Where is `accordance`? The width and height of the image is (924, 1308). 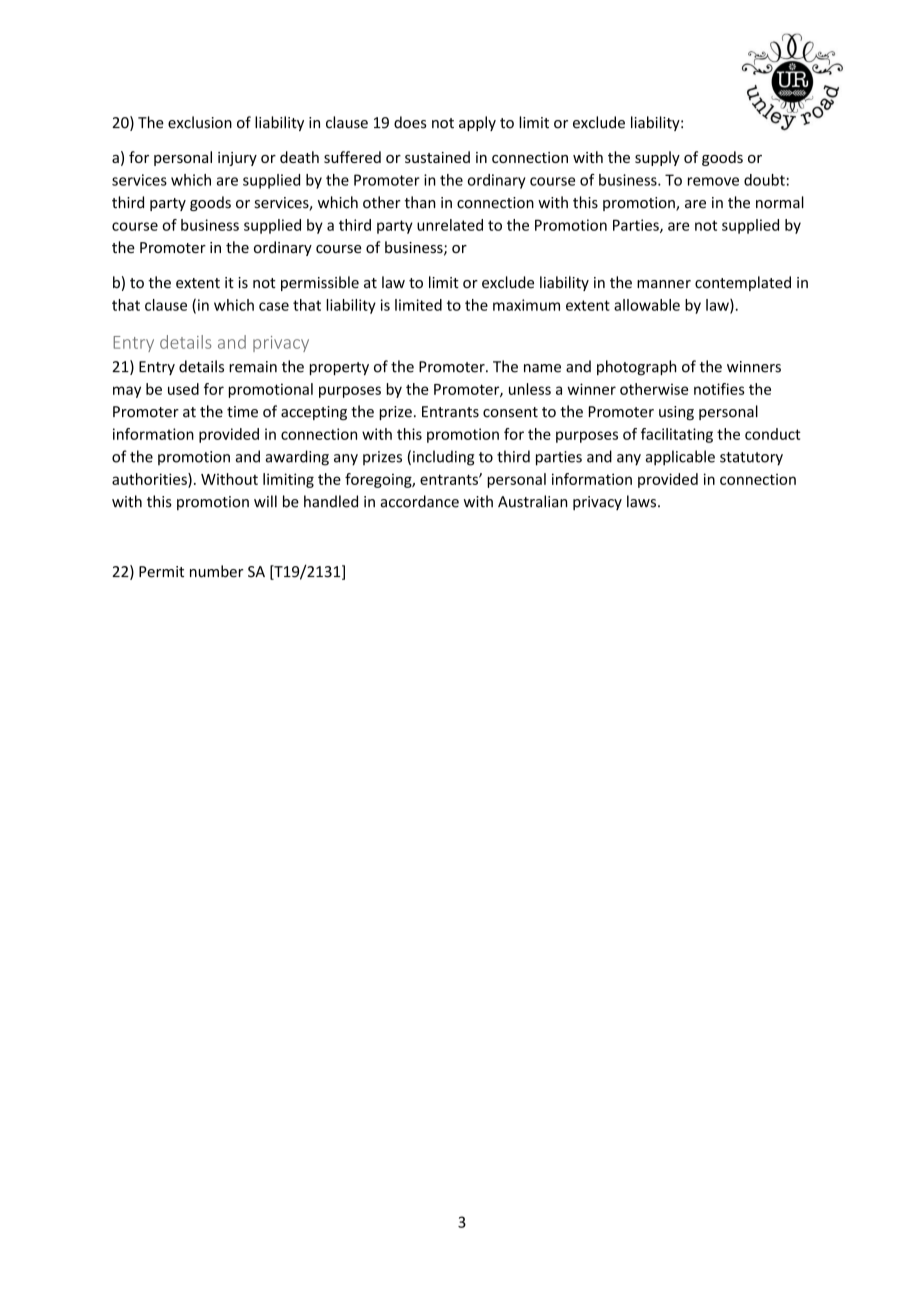 accordance is located at coordinates (420, 501).
